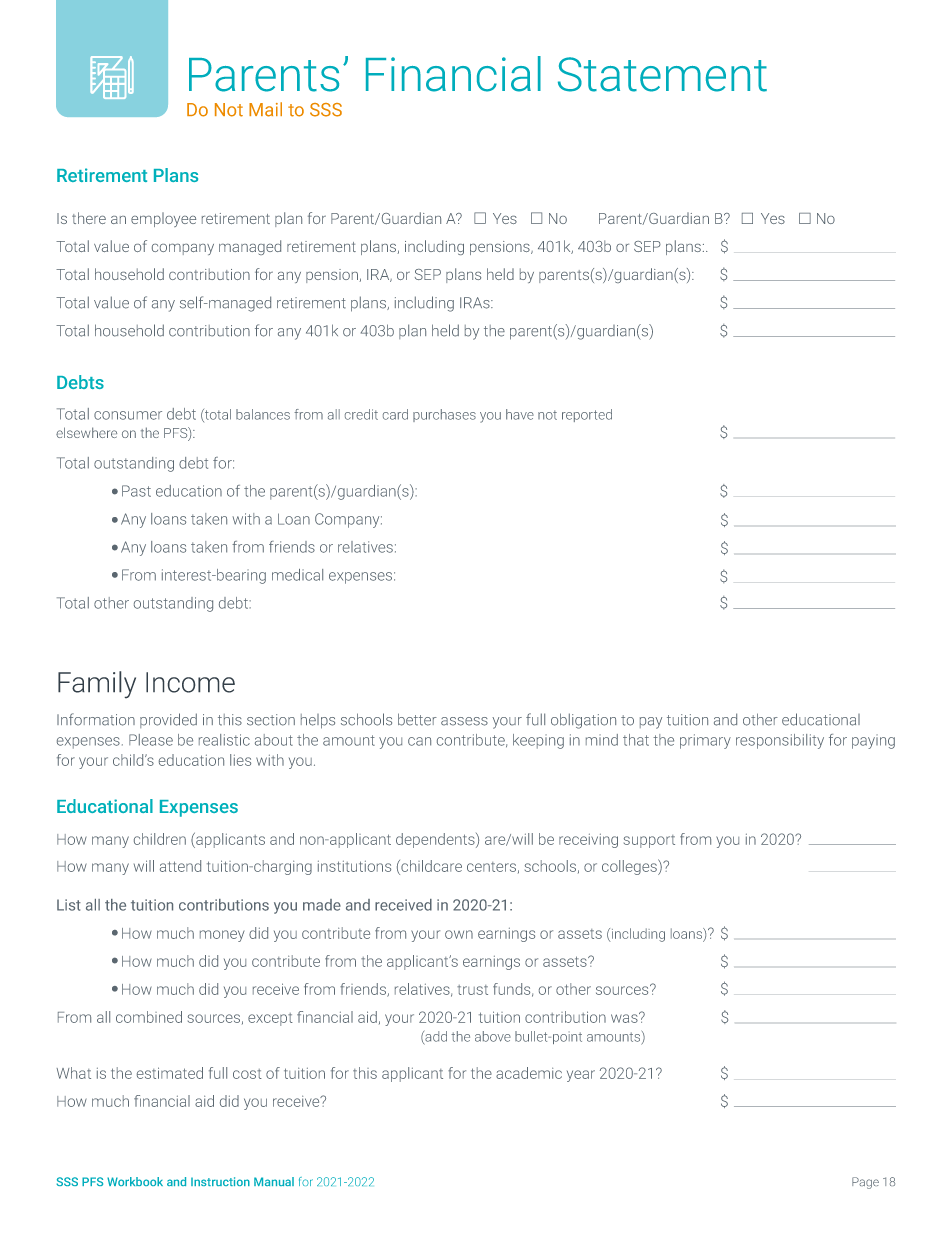 Image resolution: width=952 pixels, height=1233 pixels. Describe the element at coordinates (135, 1181) in the screenshot. I see `Workbook` at that location.
